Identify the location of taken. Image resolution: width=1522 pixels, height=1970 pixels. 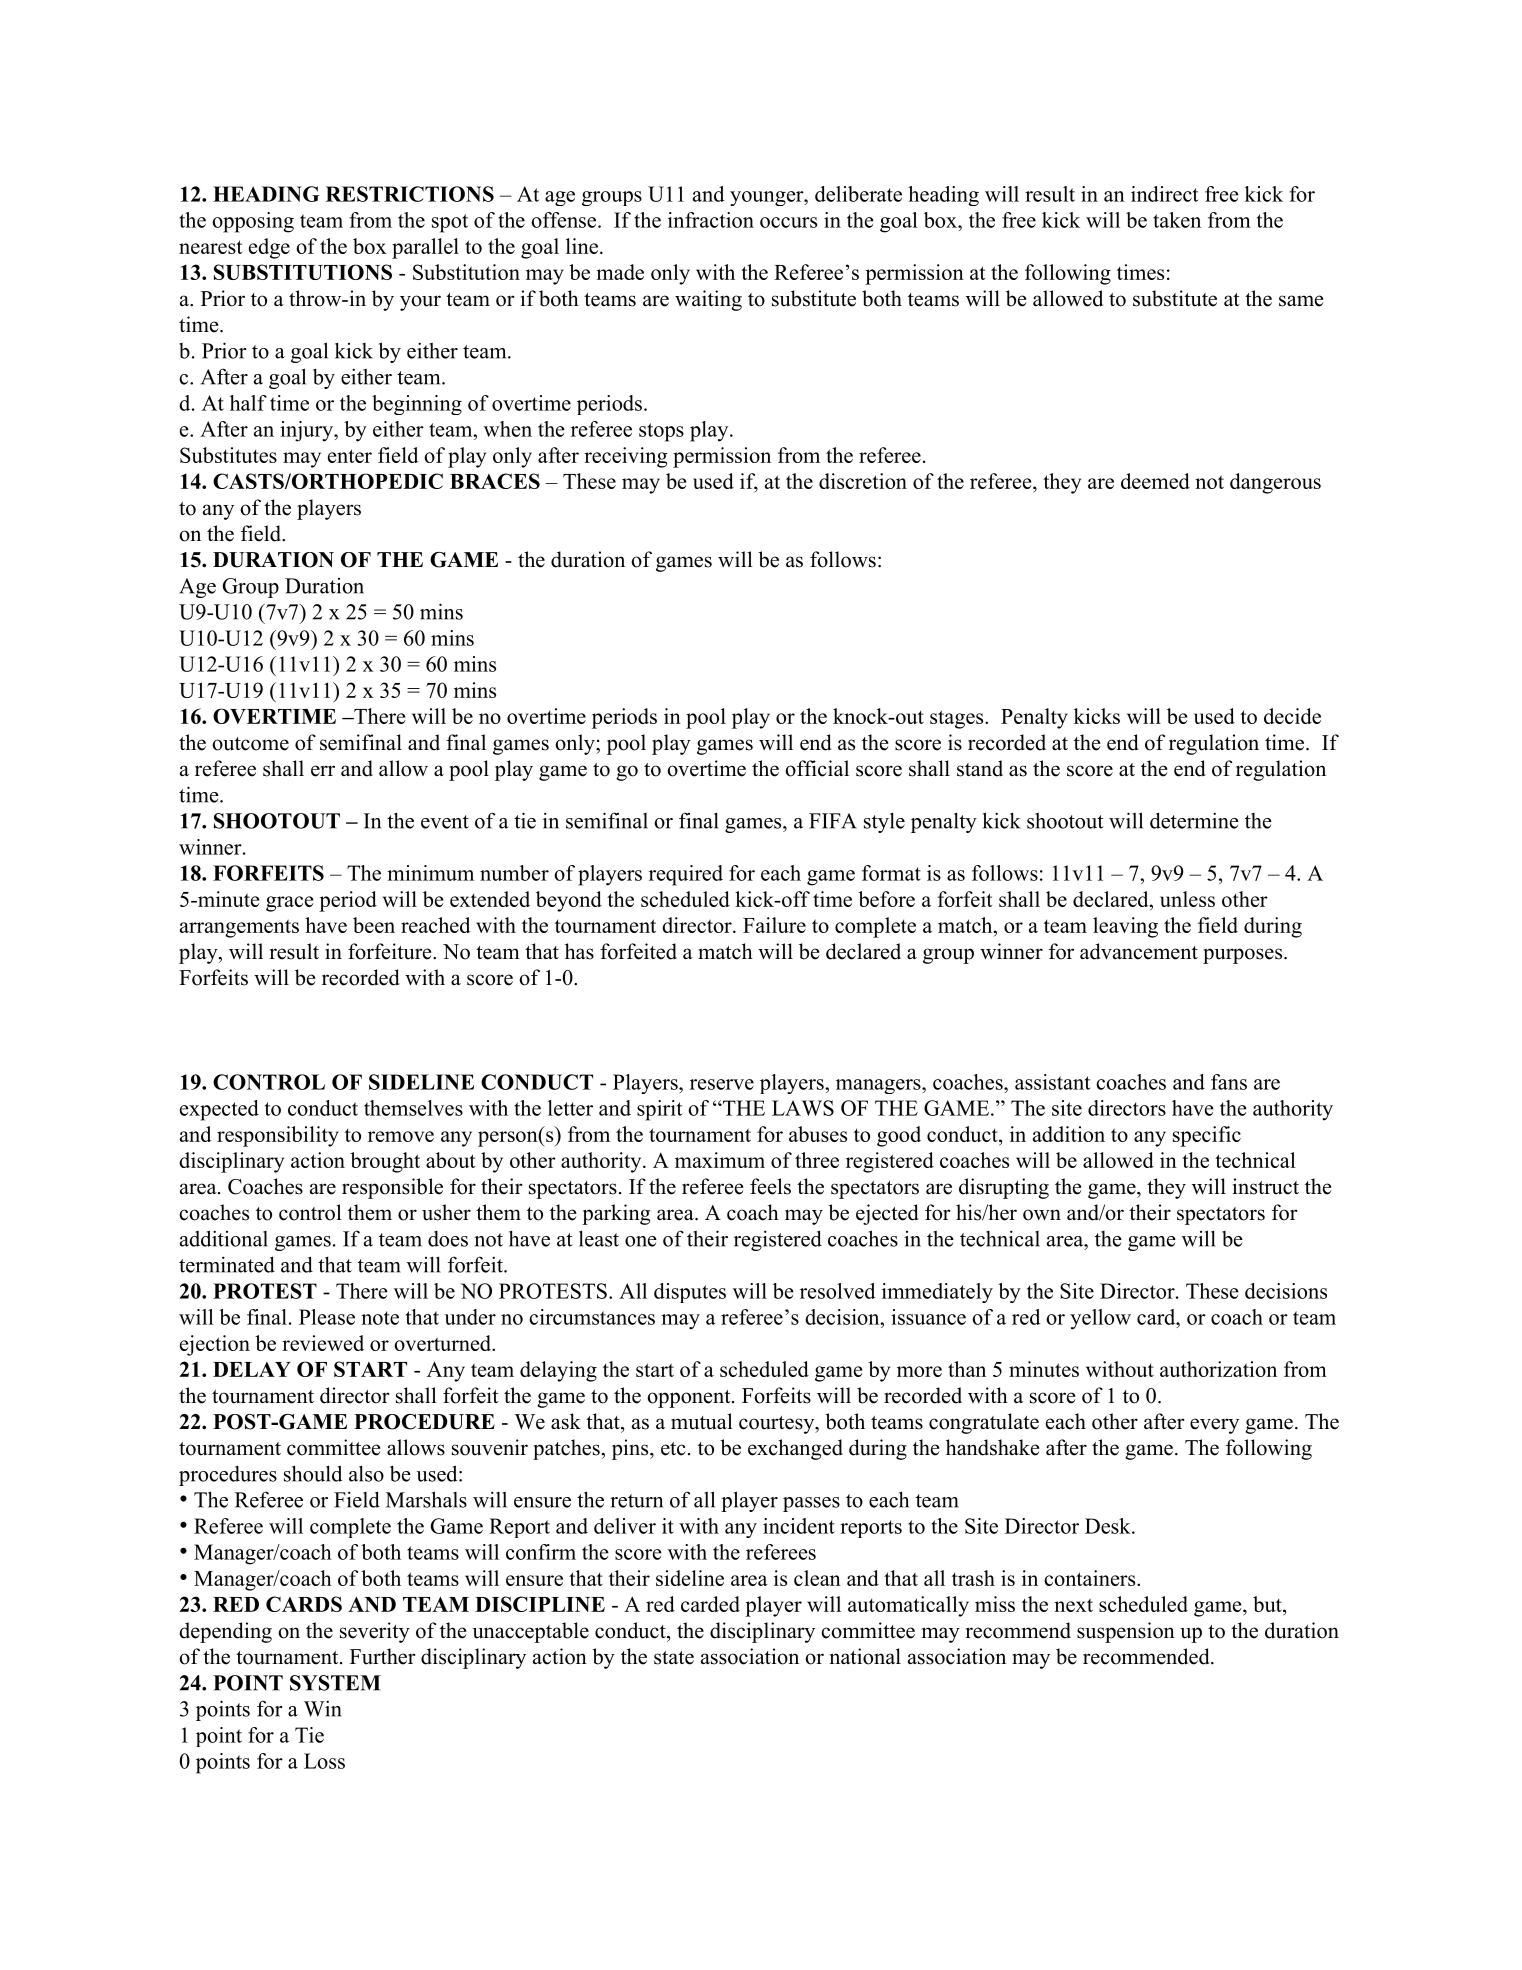
(1177, 220).
